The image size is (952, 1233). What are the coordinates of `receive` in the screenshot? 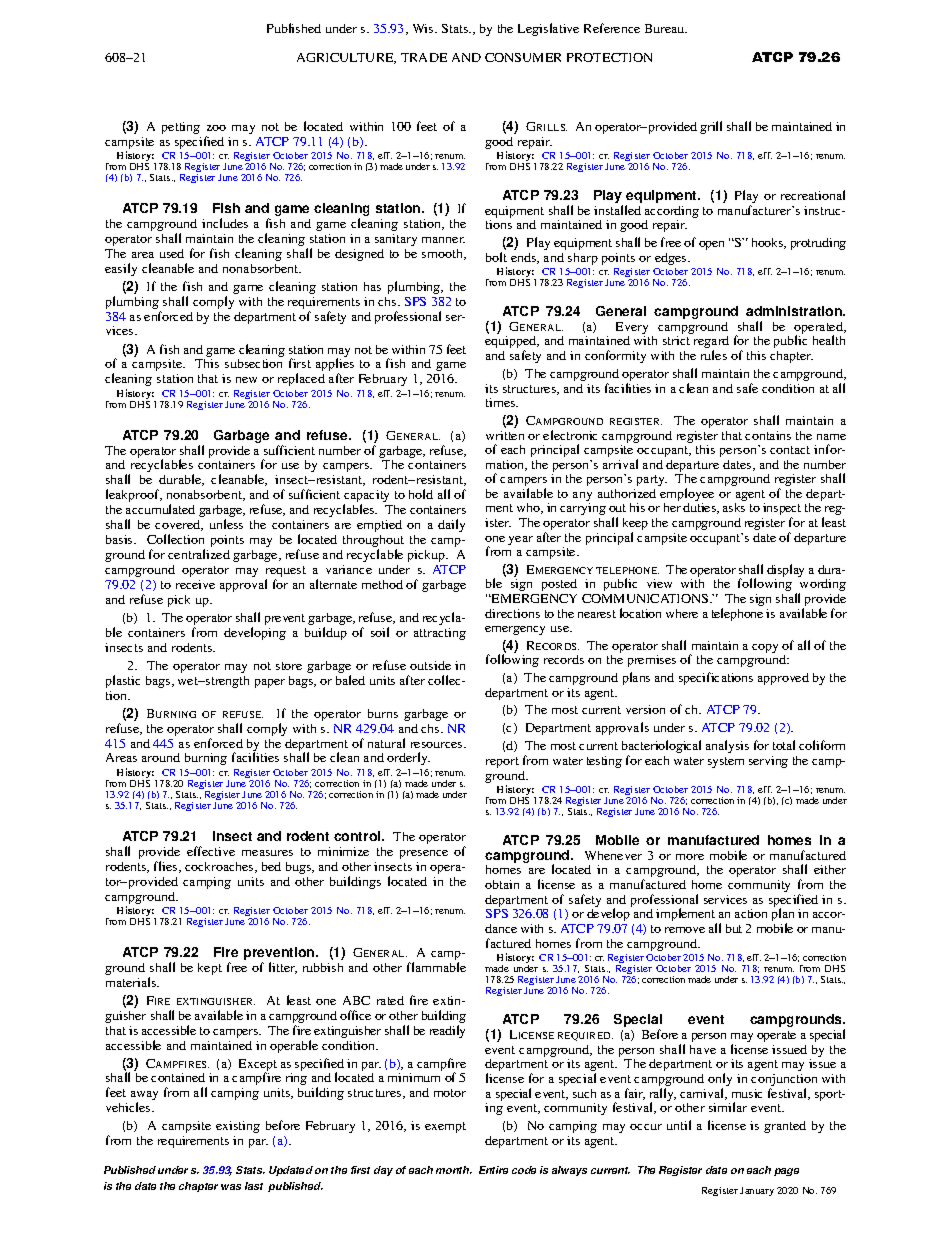 It's located at (195, 584).
